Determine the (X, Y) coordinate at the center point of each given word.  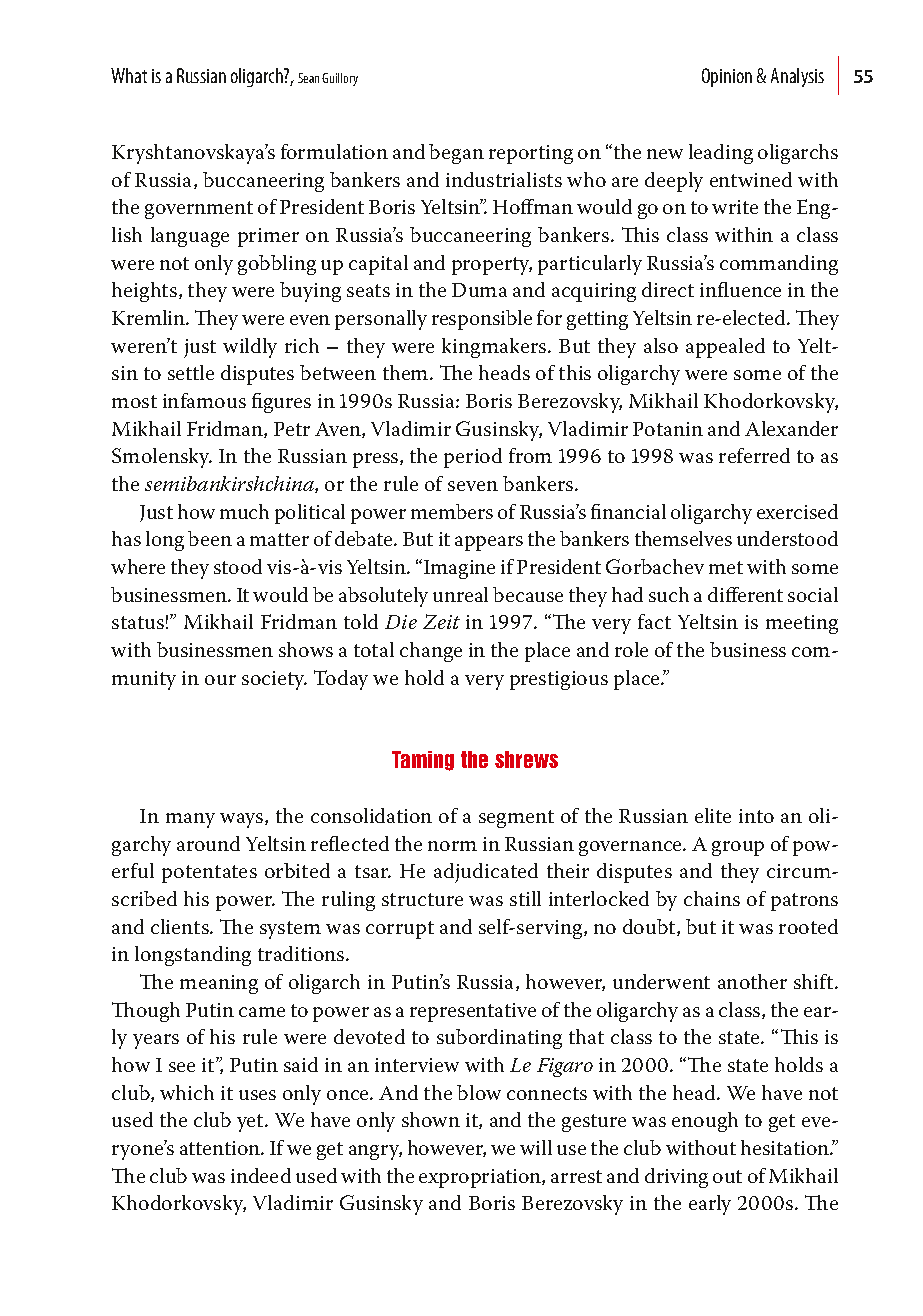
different (745, 594)
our (220, 680)
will (536, 1147)
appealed (725, 348)
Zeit (441, 621)
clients (181, 926)
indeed (261, 1175)
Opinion (727, 77)
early (710, 1205)
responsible (482, 320)
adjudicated (486, 873)
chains (712, 898)
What (129, 75)
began (456, 154)
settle (191, 372)
